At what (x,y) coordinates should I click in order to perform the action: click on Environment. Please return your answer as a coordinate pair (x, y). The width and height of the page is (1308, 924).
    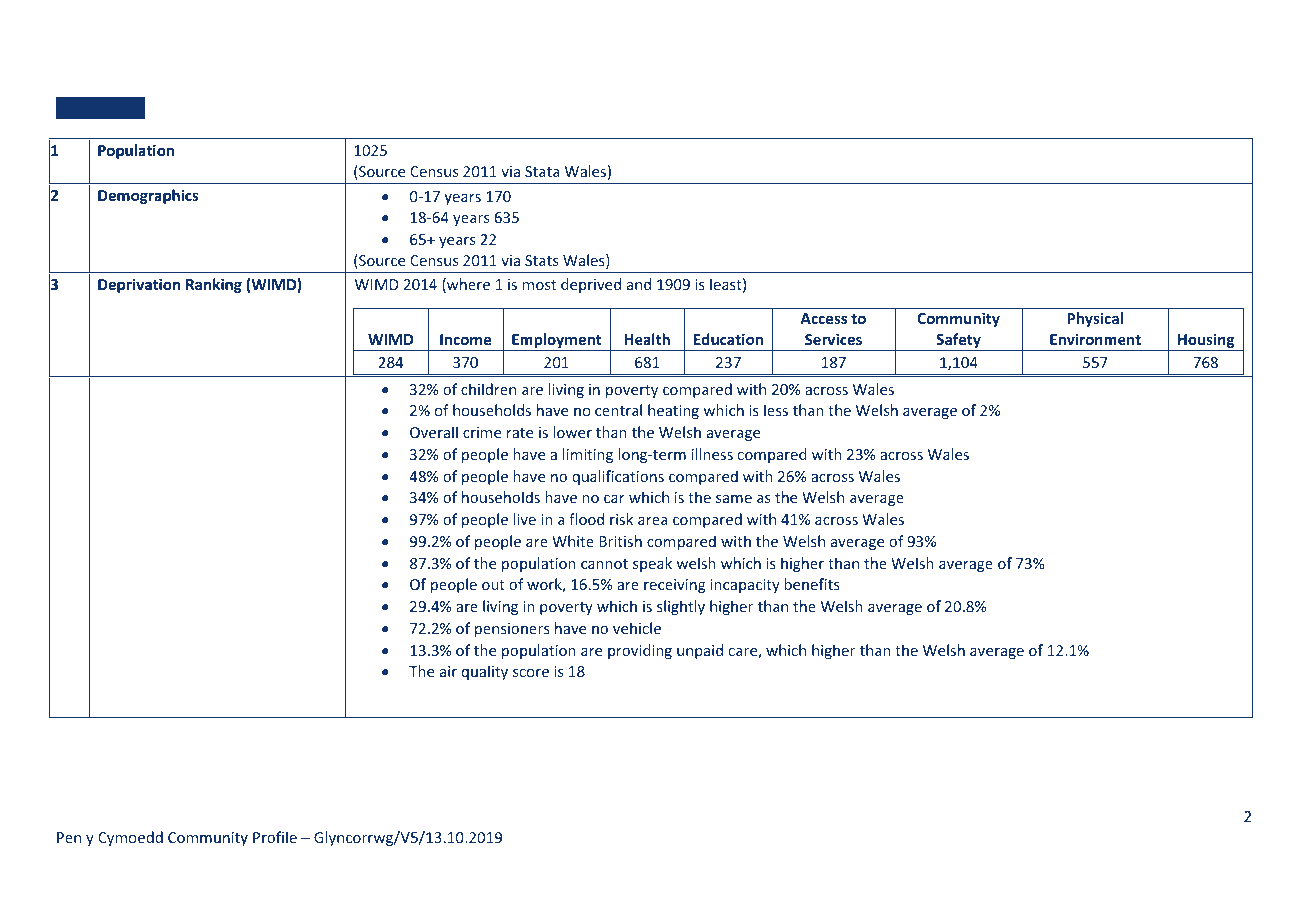
    Looking at the image, I should click on (1095, 339).
